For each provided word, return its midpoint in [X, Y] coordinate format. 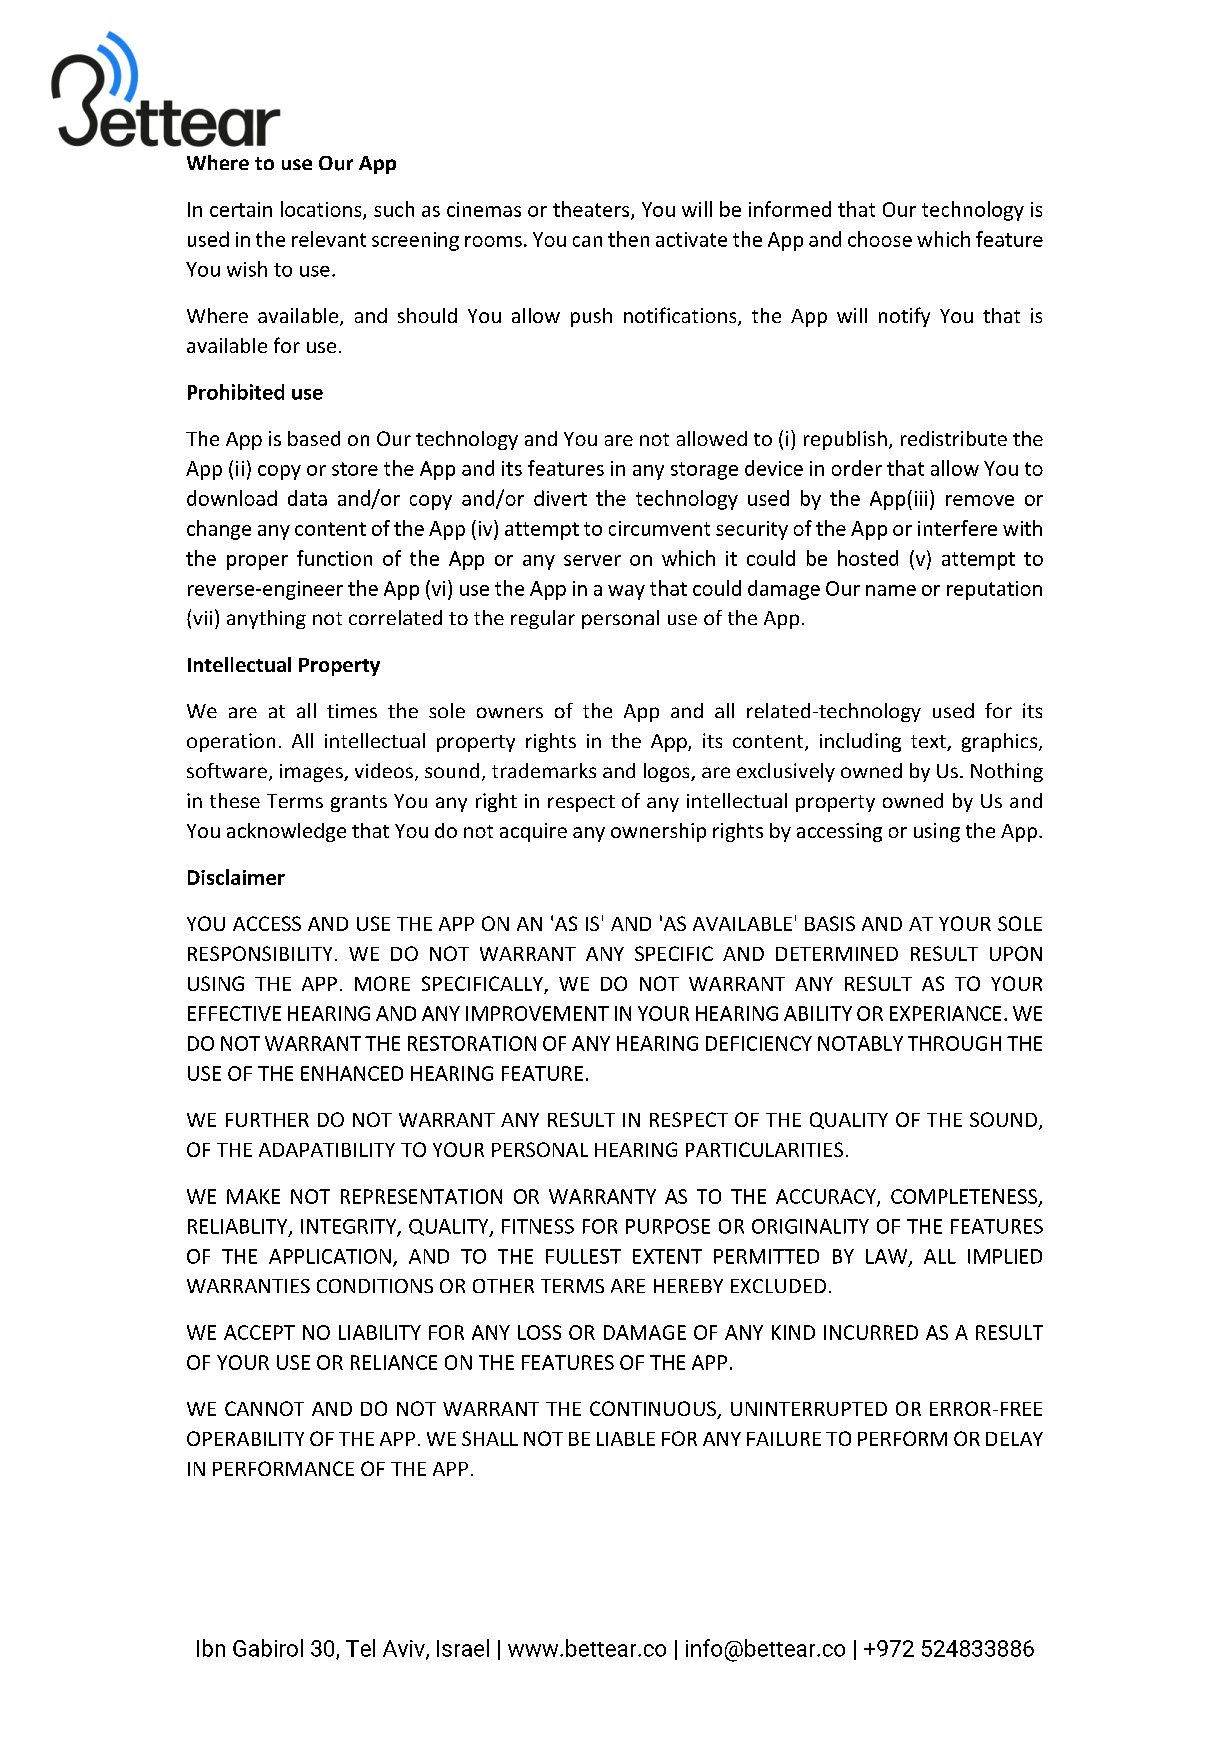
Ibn [211, 1648]
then [628, 239]
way [626, 592]
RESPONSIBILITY [260, 953]
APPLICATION [330, 1256]
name [891, 590]
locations [322, 210]
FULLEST [583, 1256]
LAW [886, 1256]
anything [266, 619]
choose [880, 239]
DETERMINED [837, 954]
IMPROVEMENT [537, 1013]
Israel [463, 1648]
